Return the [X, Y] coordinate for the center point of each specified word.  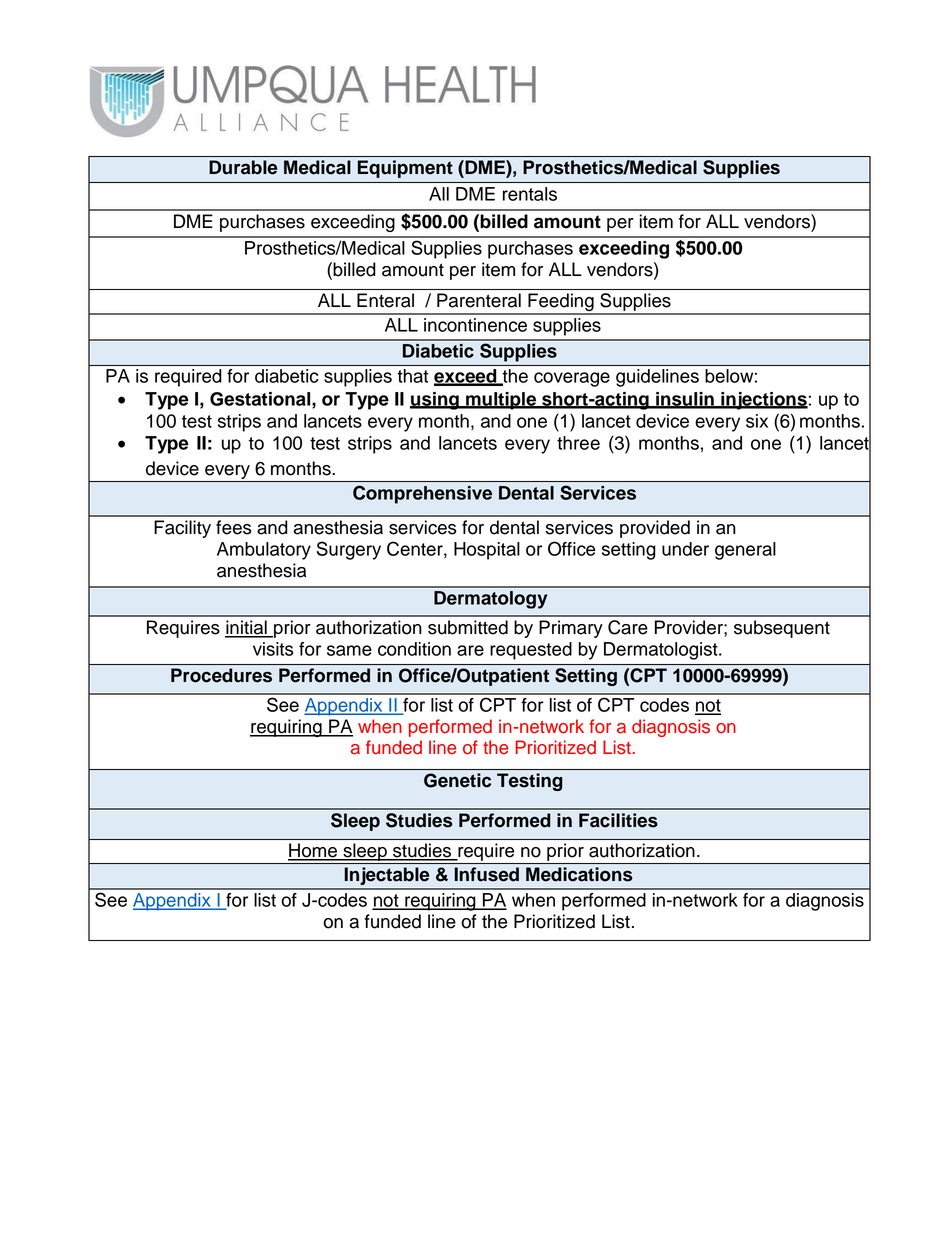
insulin [685, 400]
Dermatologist [662, 651]
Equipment [405, 169]
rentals [530, 194]
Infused [487, 874]
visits [273, 649]
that [412, 376]
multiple [501, 401]
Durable [243, 167]
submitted [468, 627]
